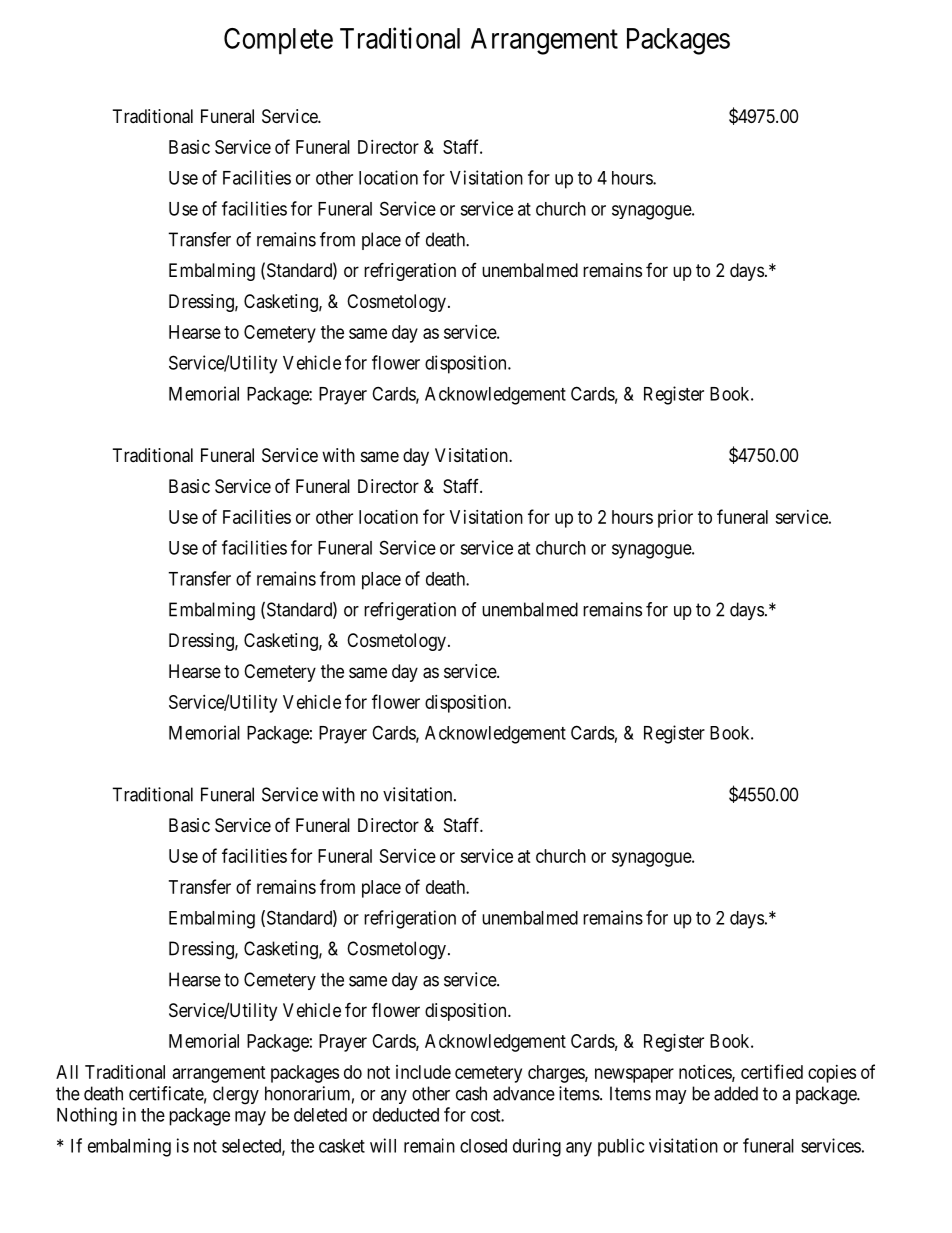 The image size is (952, 1233). Describe the element at coordinates (524, 1093) in the screenshot. I see `advance` at that location.
